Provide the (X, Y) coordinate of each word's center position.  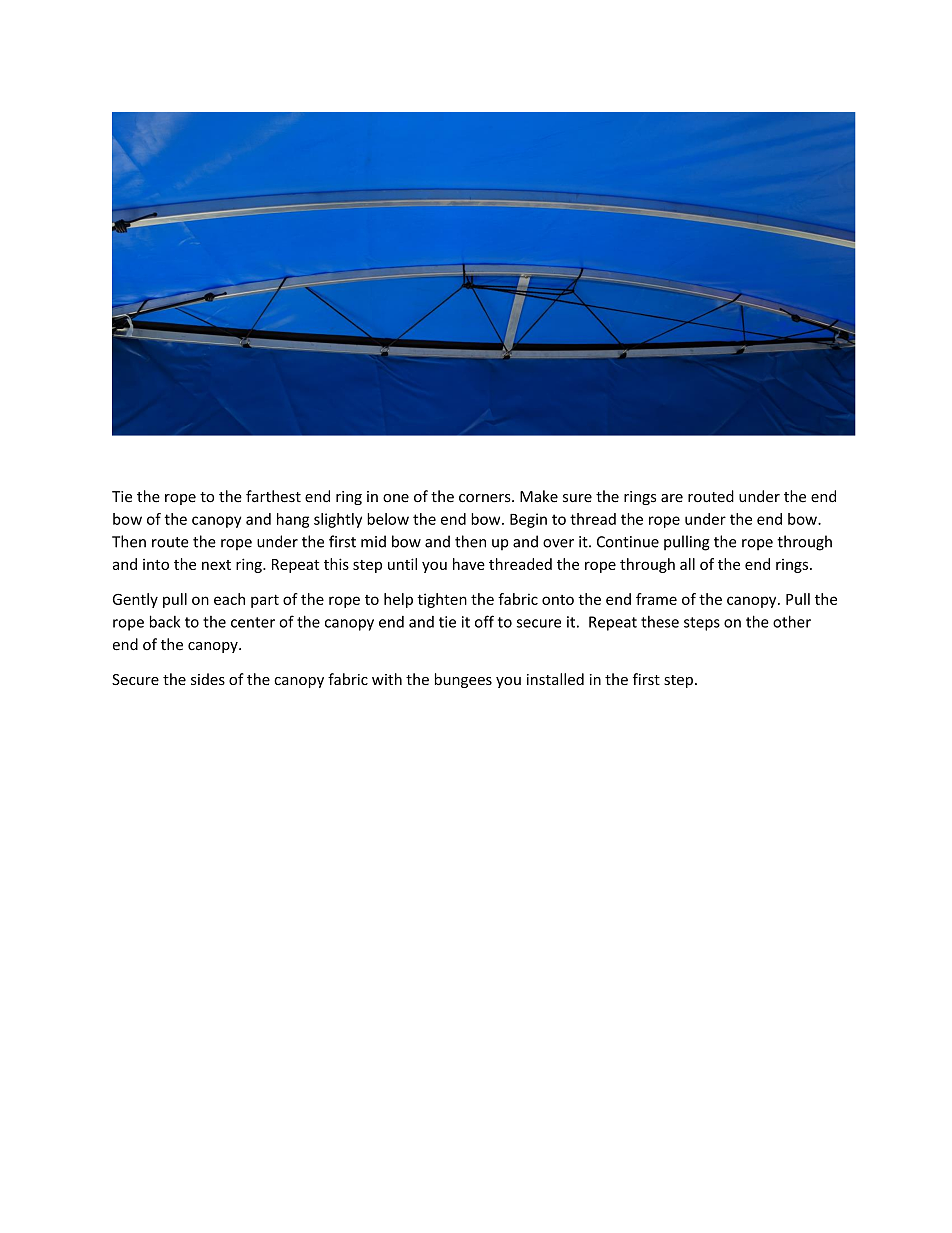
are (672, 498)
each (229, 599)
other (792, 621)
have (469, 564)
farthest (273, 496)
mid (373, 541)
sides (208, 679)
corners (486, 498)
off (484, 621)
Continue (628, 542)
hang (293, 520)
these (660, 622)
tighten (442, 600)
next (216, 565)
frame (656, 599)
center (253, 622)
